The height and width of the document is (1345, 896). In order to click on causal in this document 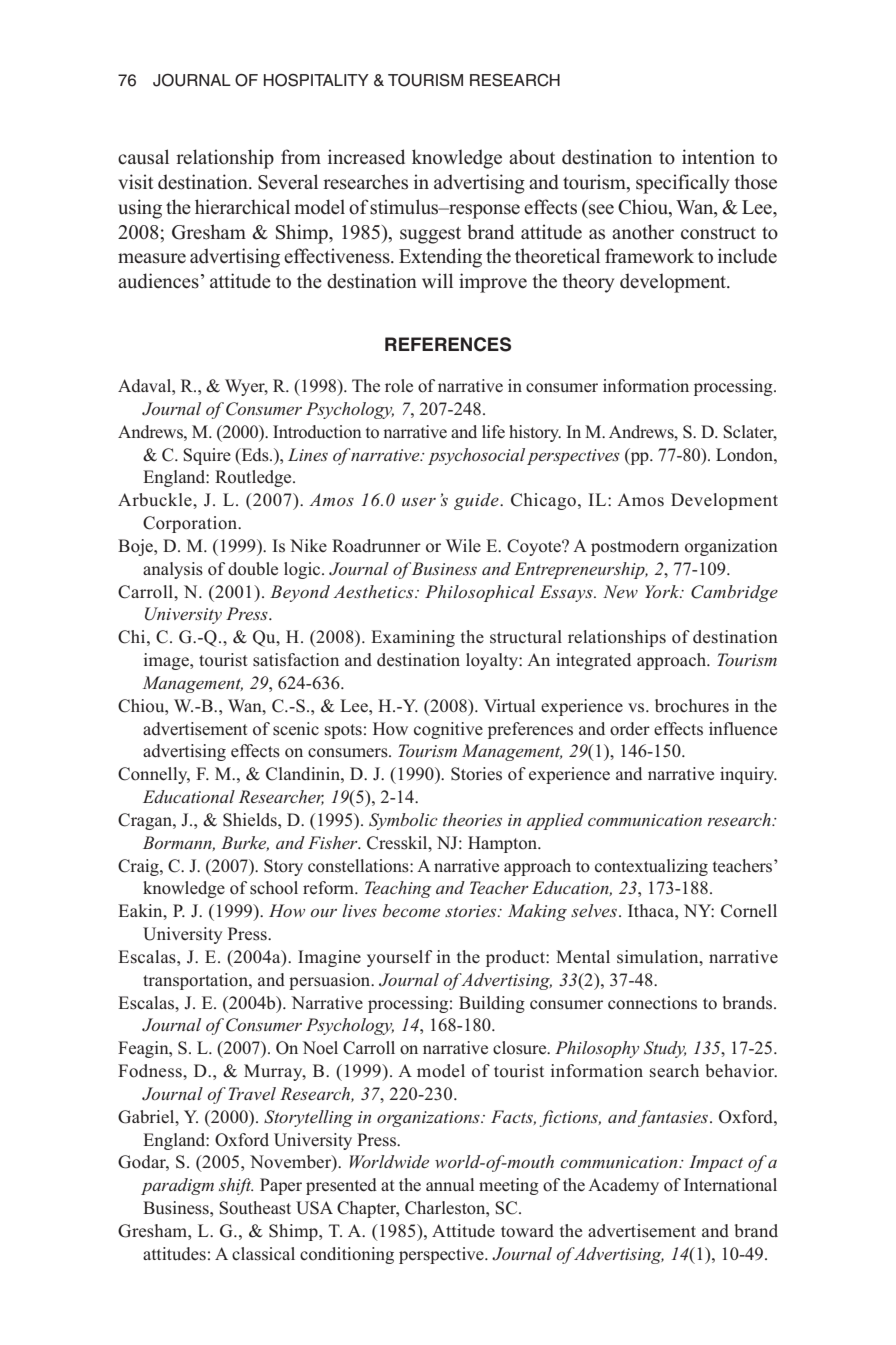, I will do `click(143, 157)`.
